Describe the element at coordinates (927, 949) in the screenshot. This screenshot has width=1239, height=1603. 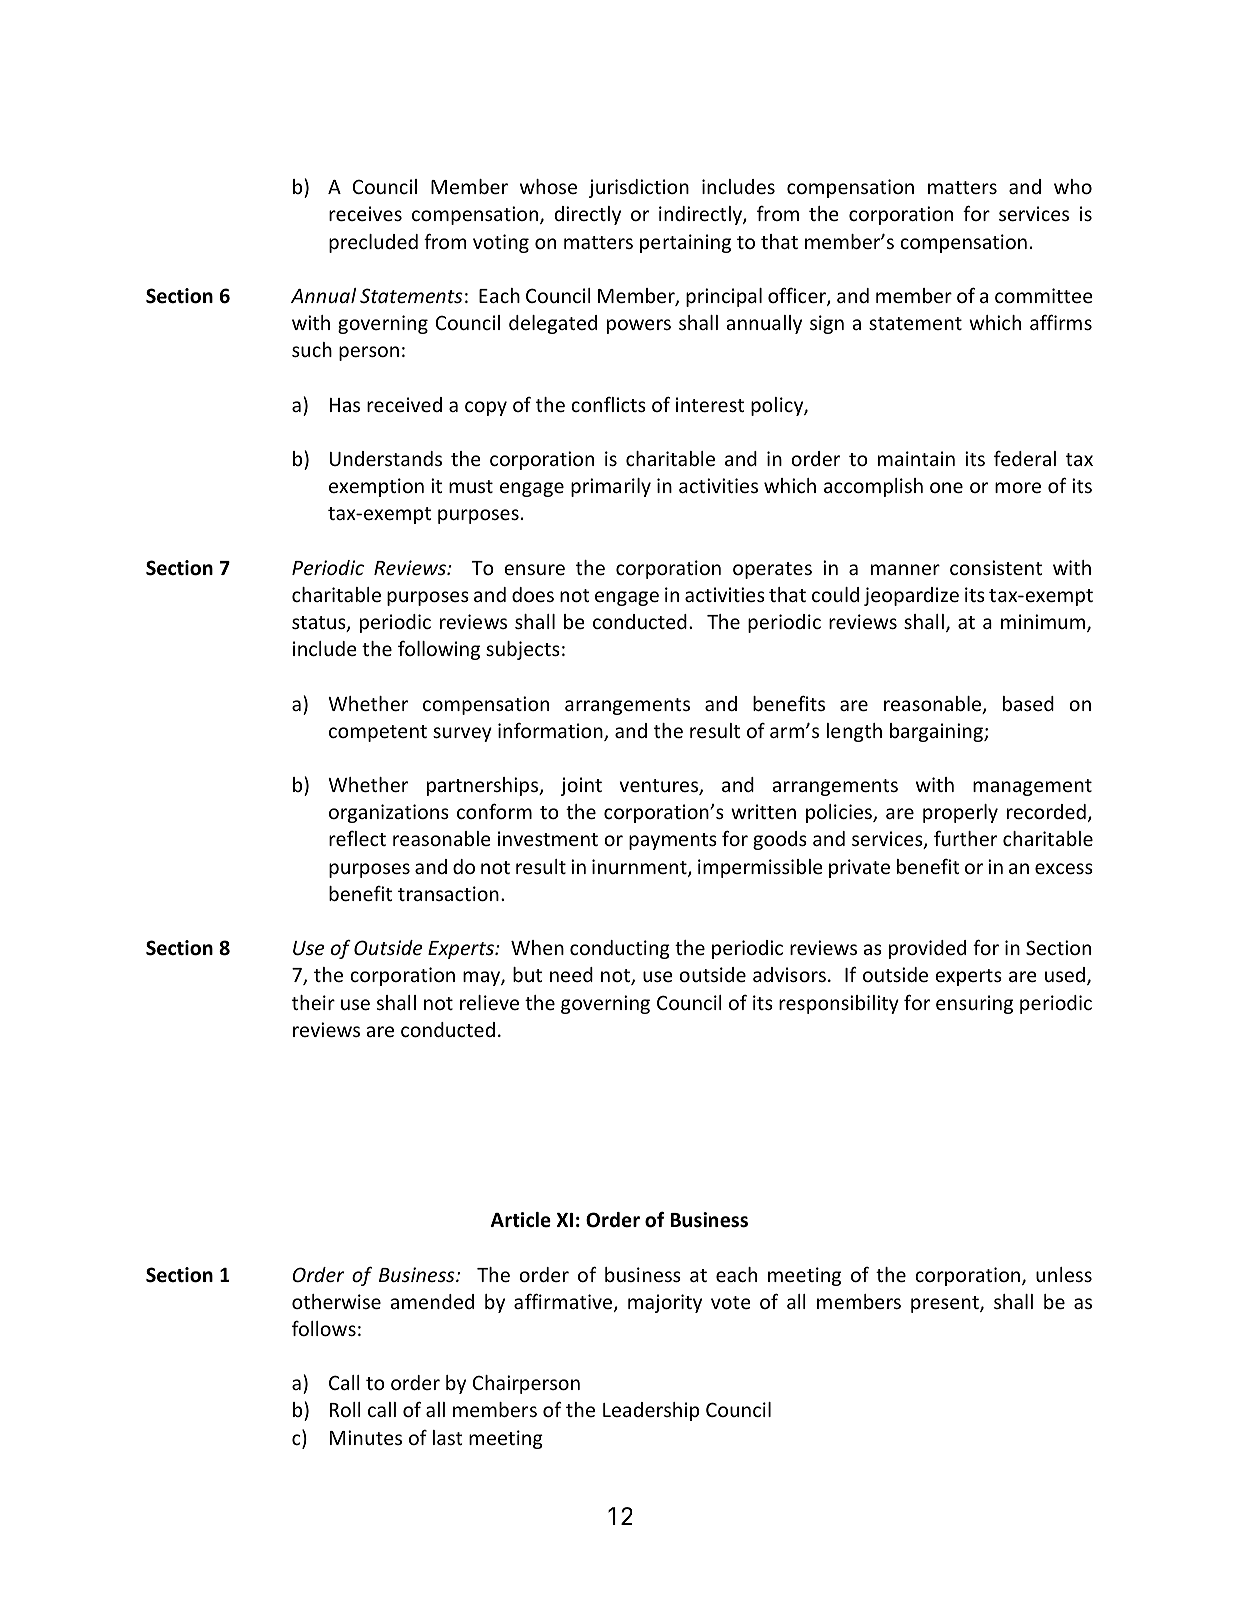
I see `provided` at that location.
